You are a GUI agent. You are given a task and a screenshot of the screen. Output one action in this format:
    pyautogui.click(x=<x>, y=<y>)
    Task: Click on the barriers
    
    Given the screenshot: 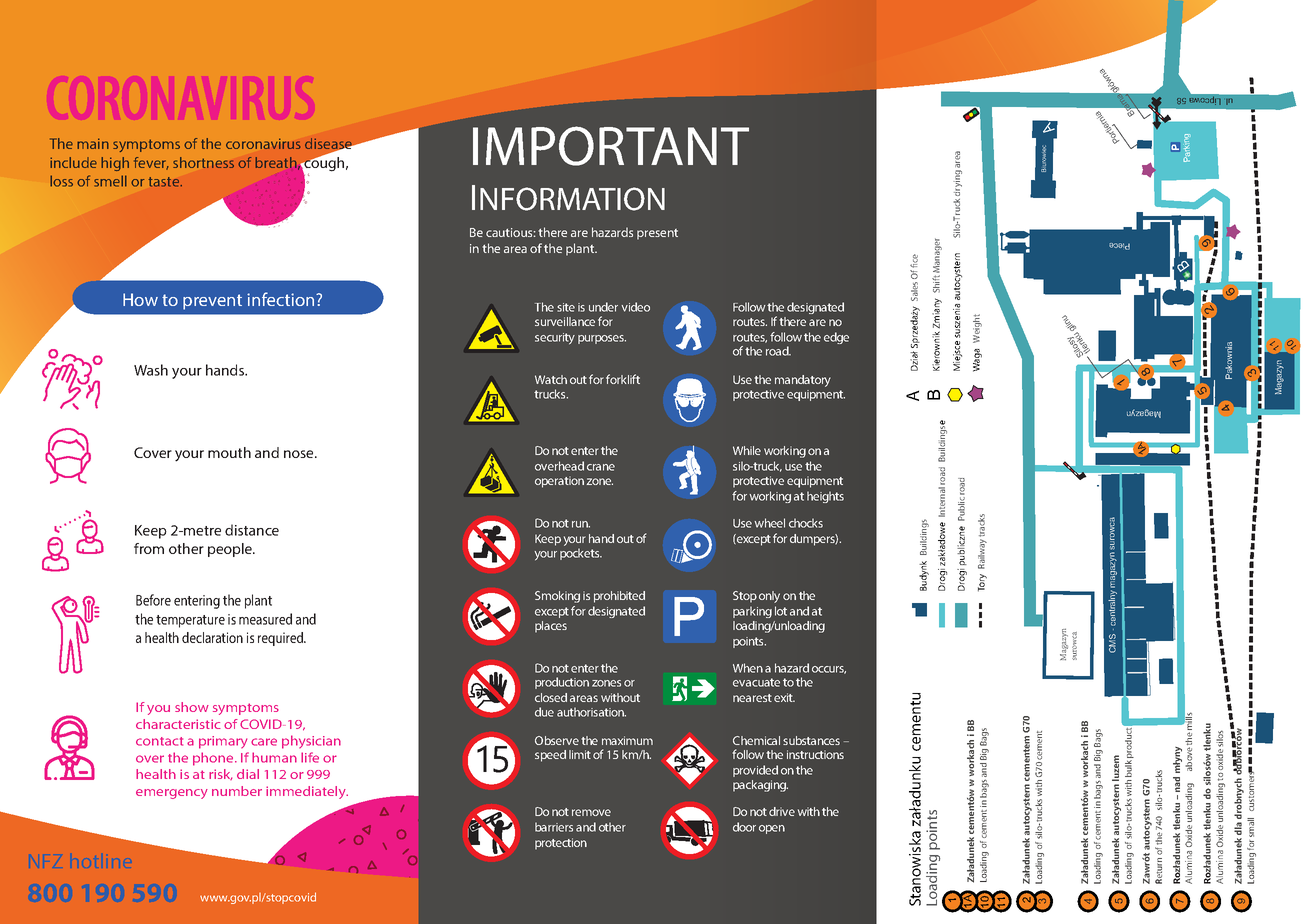 What is the action you would take?
    pyautogui.click(x=554, y=827)
